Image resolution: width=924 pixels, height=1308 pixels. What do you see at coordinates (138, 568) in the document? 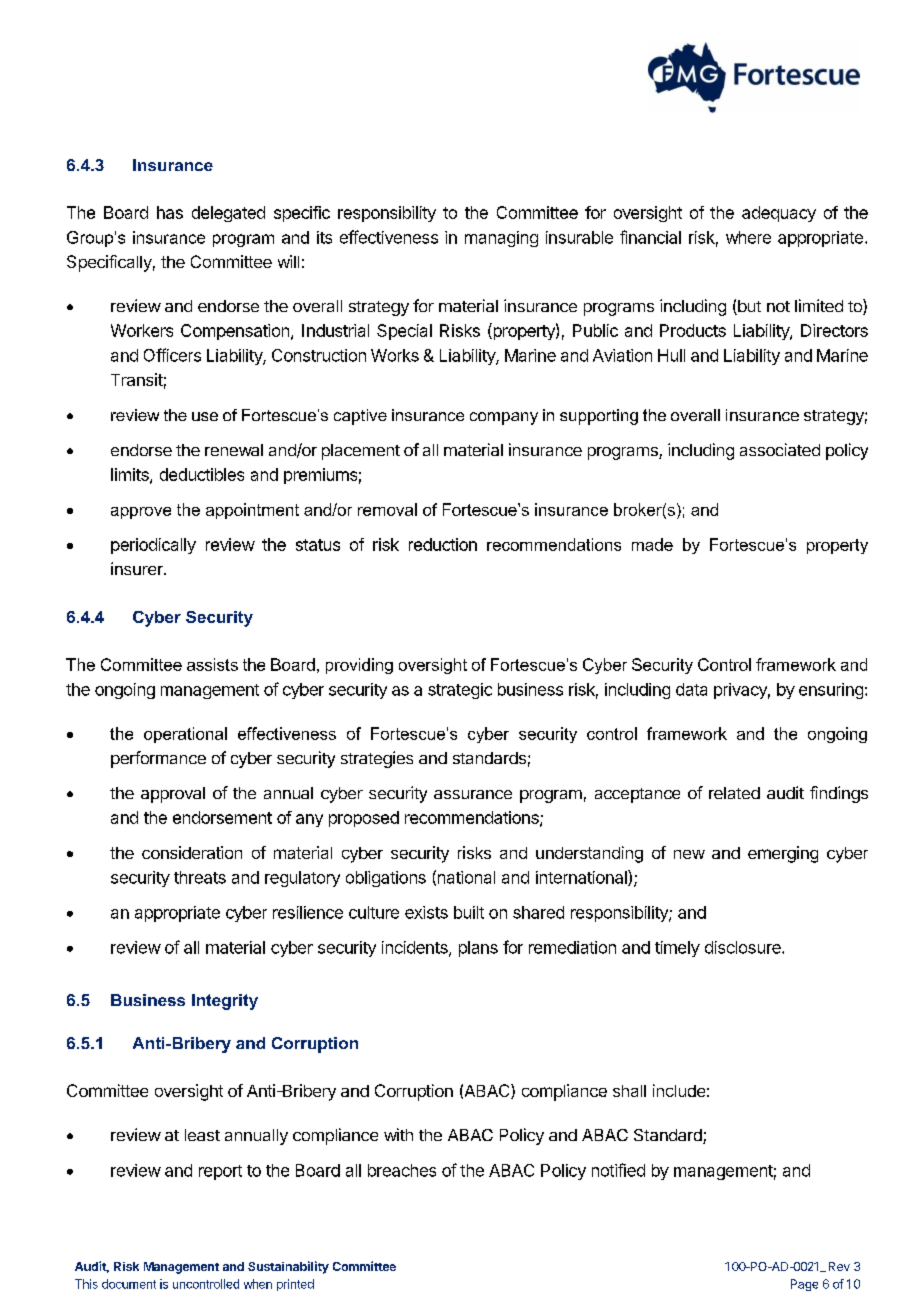
I see `insurer` at bounding box center [138, 568].
